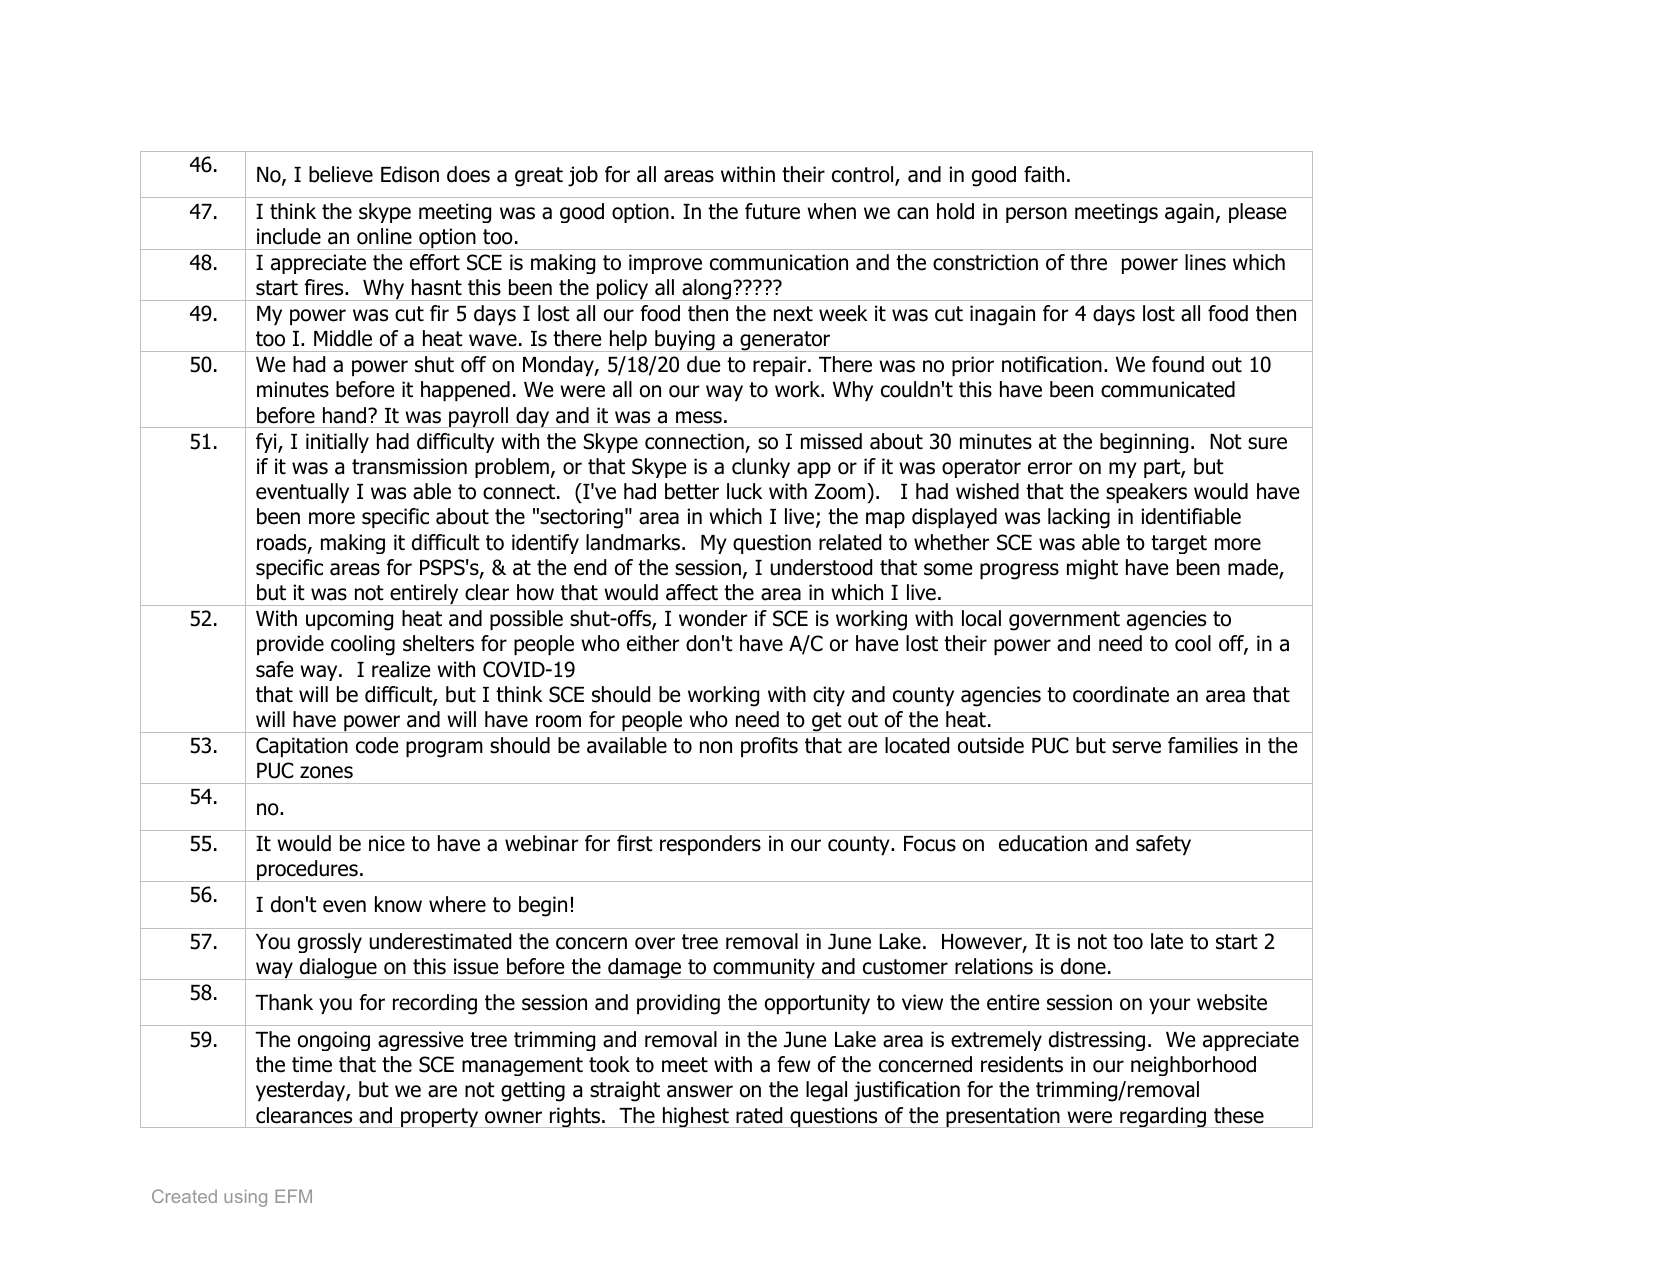 This screenshot has height=1283, width=1661. I want to click on city, so click(829, 696).
